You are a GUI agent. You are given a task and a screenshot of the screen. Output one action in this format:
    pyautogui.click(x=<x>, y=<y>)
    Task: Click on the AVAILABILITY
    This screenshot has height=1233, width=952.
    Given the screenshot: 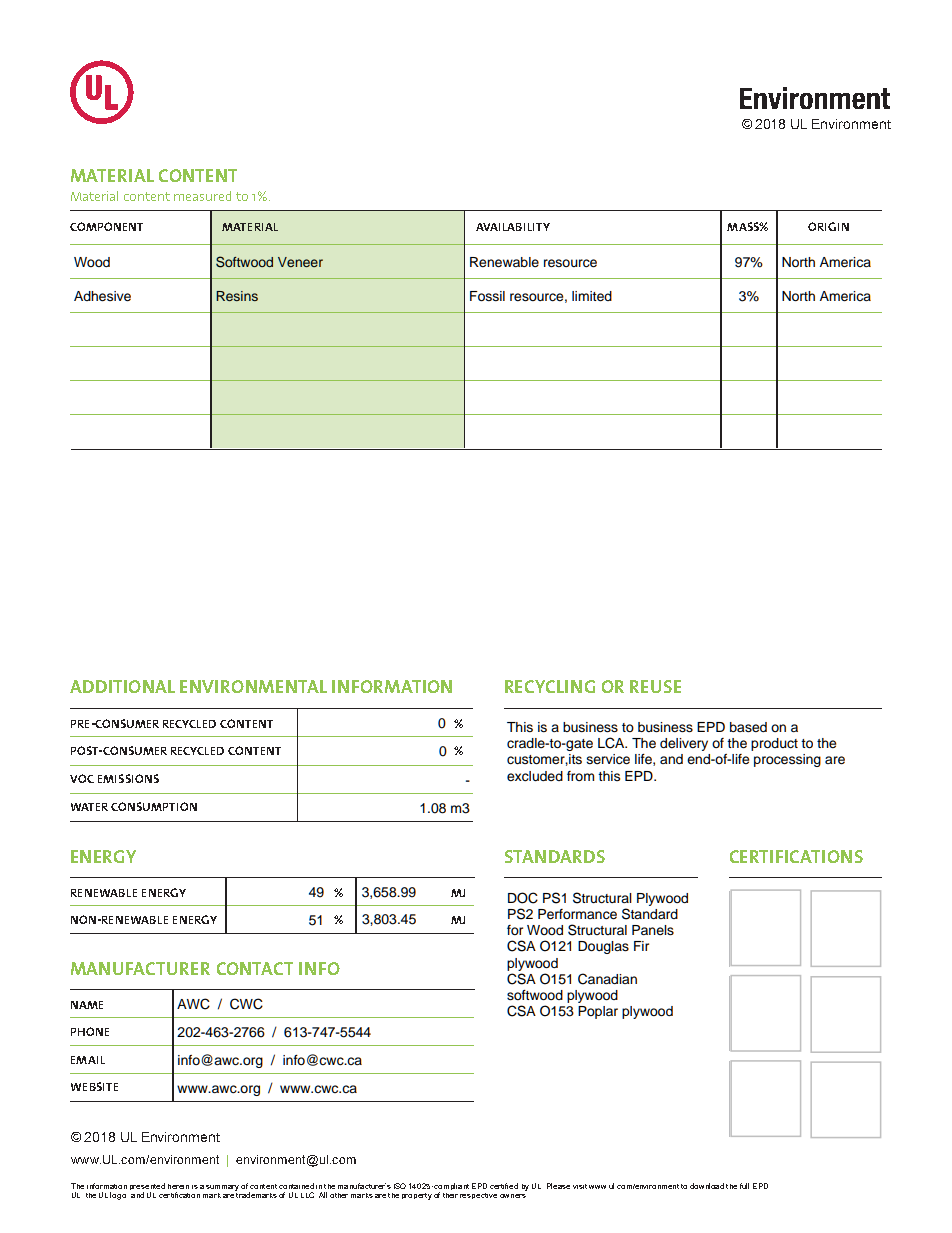 What is the action you would take?
    pyautogui.click(x=513, y=227)
